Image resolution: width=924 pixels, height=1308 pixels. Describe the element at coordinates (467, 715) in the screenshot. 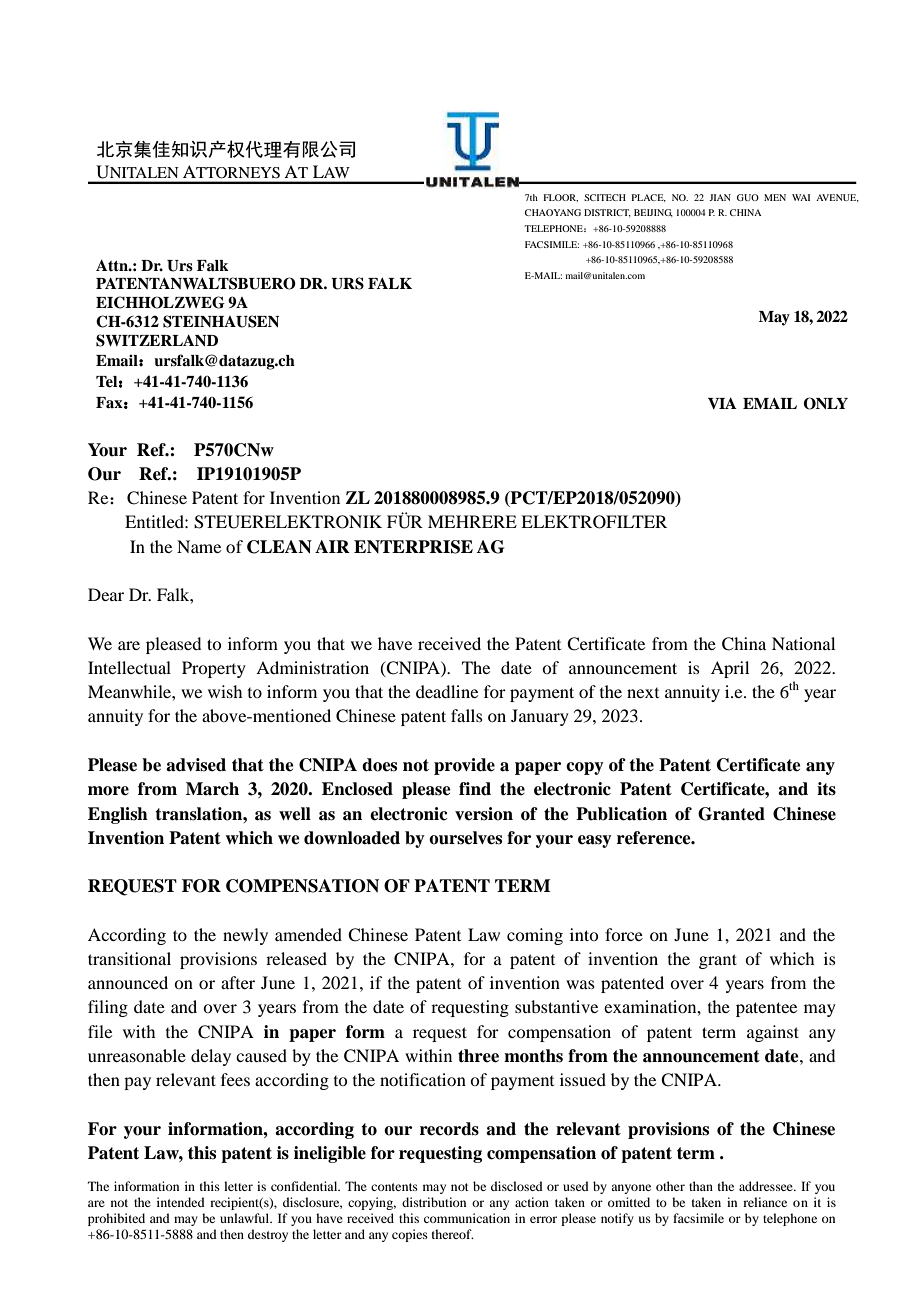

I see `falls` at that location.
